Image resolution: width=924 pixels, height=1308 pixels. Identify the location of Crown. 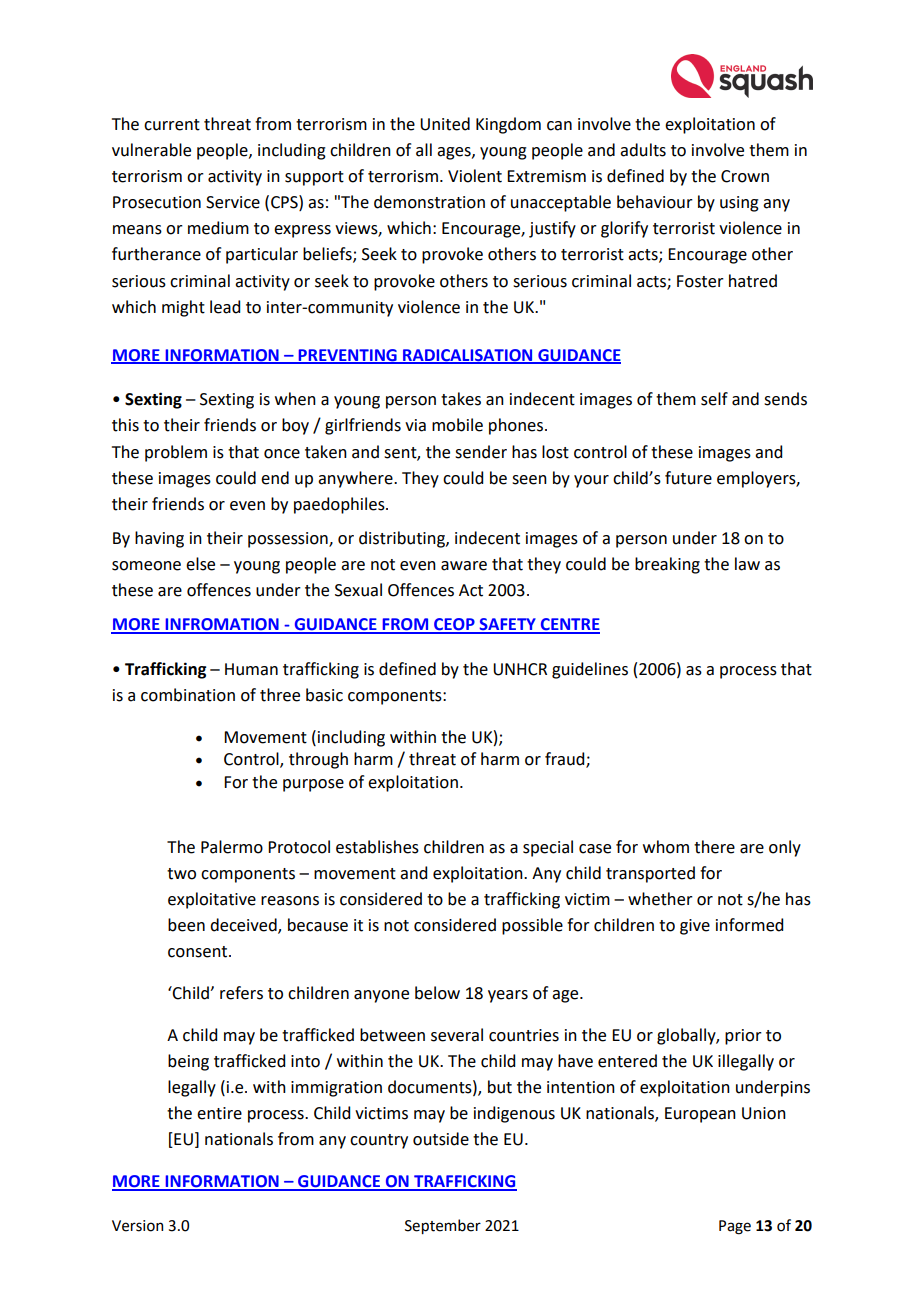
(745, 176).
